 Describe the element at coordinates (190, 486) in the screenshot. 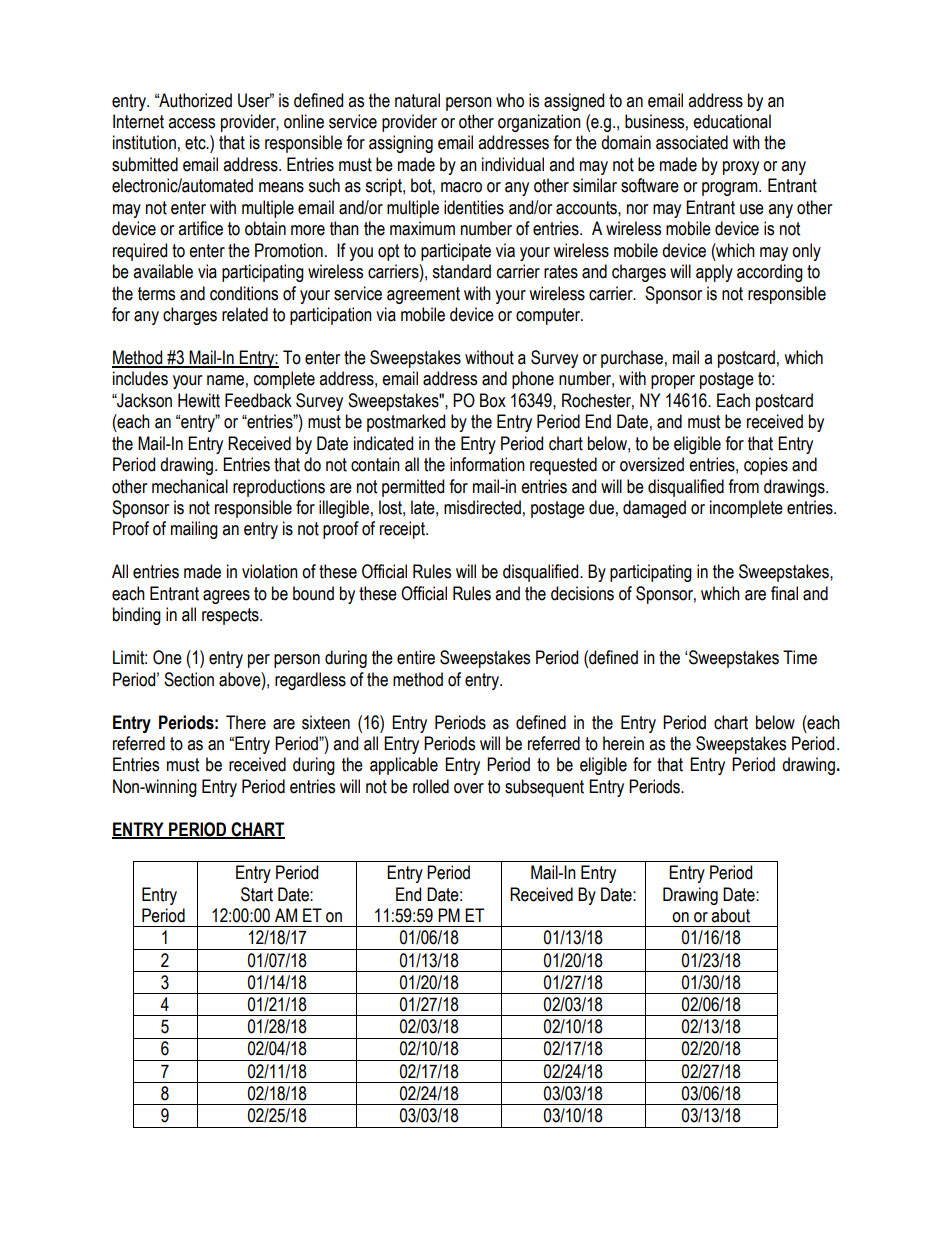

I see `mechanical` at that location.
